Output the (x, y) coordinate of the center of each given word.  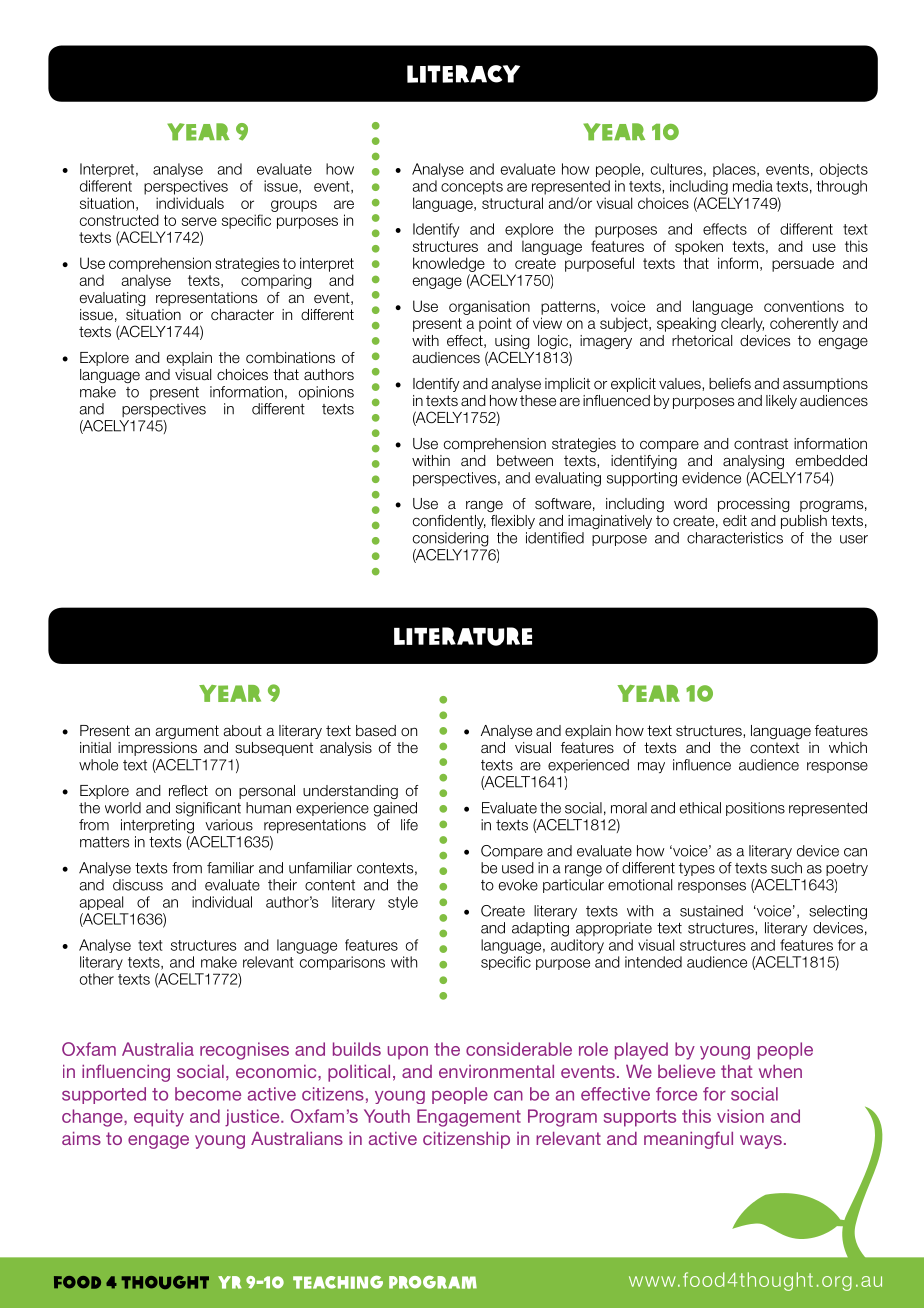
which (848, 747)
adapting (540, 929)
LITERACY (463, 74)
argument (187, 732)
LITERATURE (463, 636)
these (538, 401)
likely (781, 402)
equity (159, 1118)
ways (761, 1142)
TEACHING (338, 1282)
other (97, 979)
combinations (290, 358)
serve (199, 221)
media (753, 186)
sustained (711, 911)
